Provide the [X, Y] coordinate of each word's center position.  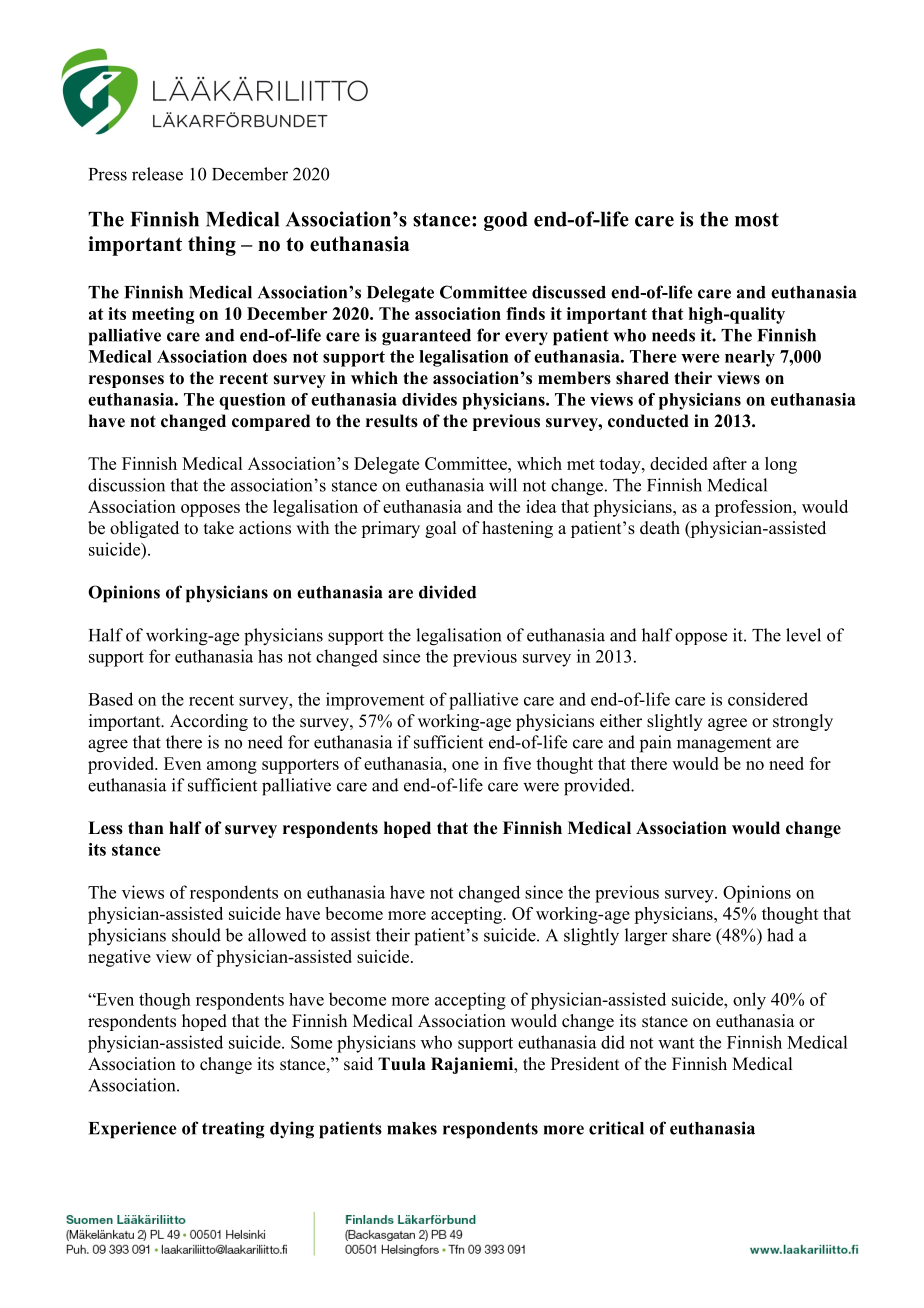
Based [110, 699]
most [757, 220]
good [506, 221]
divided [447, 592]
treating [233, 1130]
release [157, 174]
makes [412, 1128]
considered [768, 699]
